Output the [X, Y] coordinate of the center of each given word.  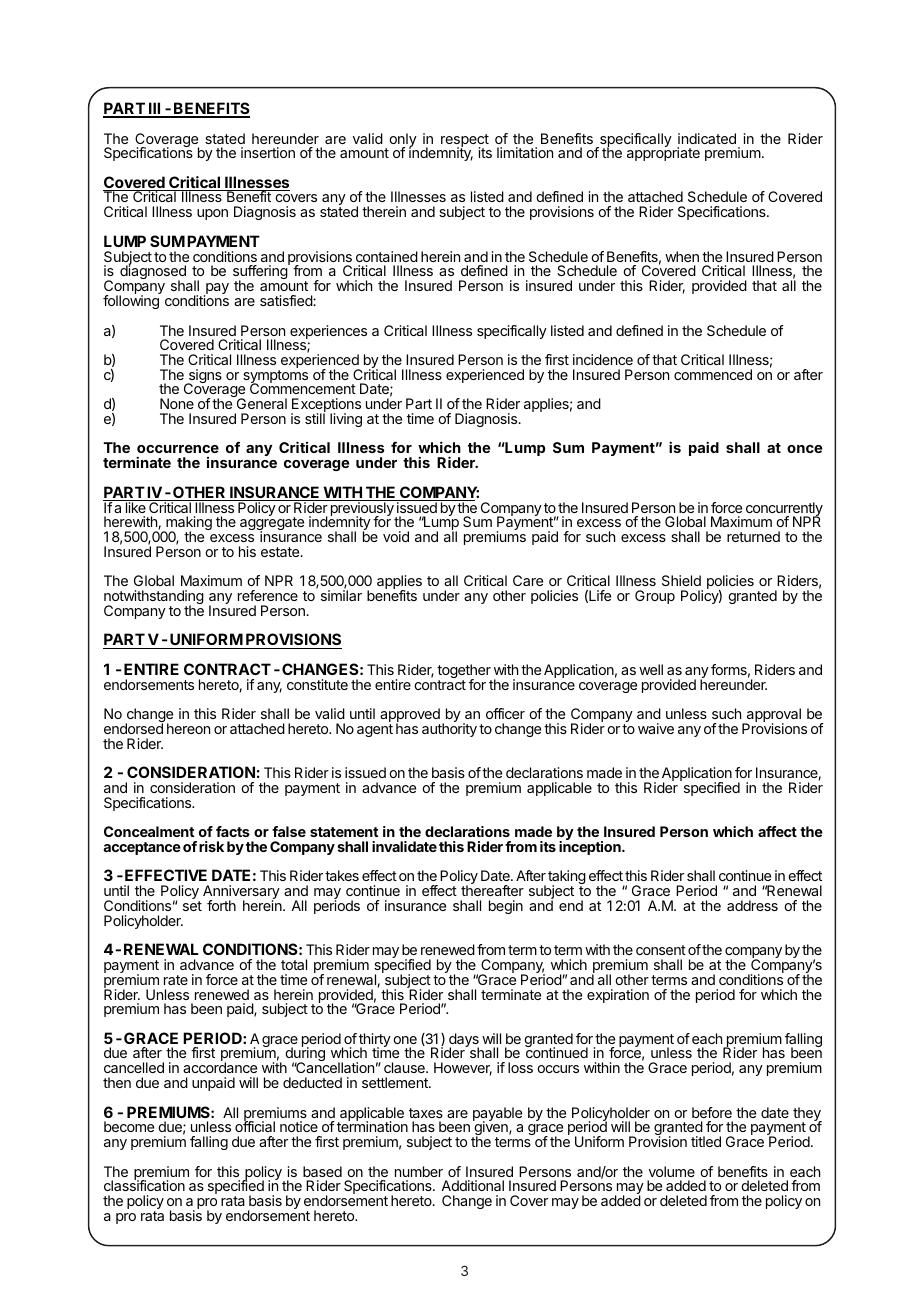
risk [211, 846]
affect [777, 831]
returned [753, 536]
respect [465, 141]
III [155, 109]
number [419, 1171]
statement [344, 832]
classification [144, 1185]
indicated [707, 138]
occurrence [178, 451]
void [396, 536]
